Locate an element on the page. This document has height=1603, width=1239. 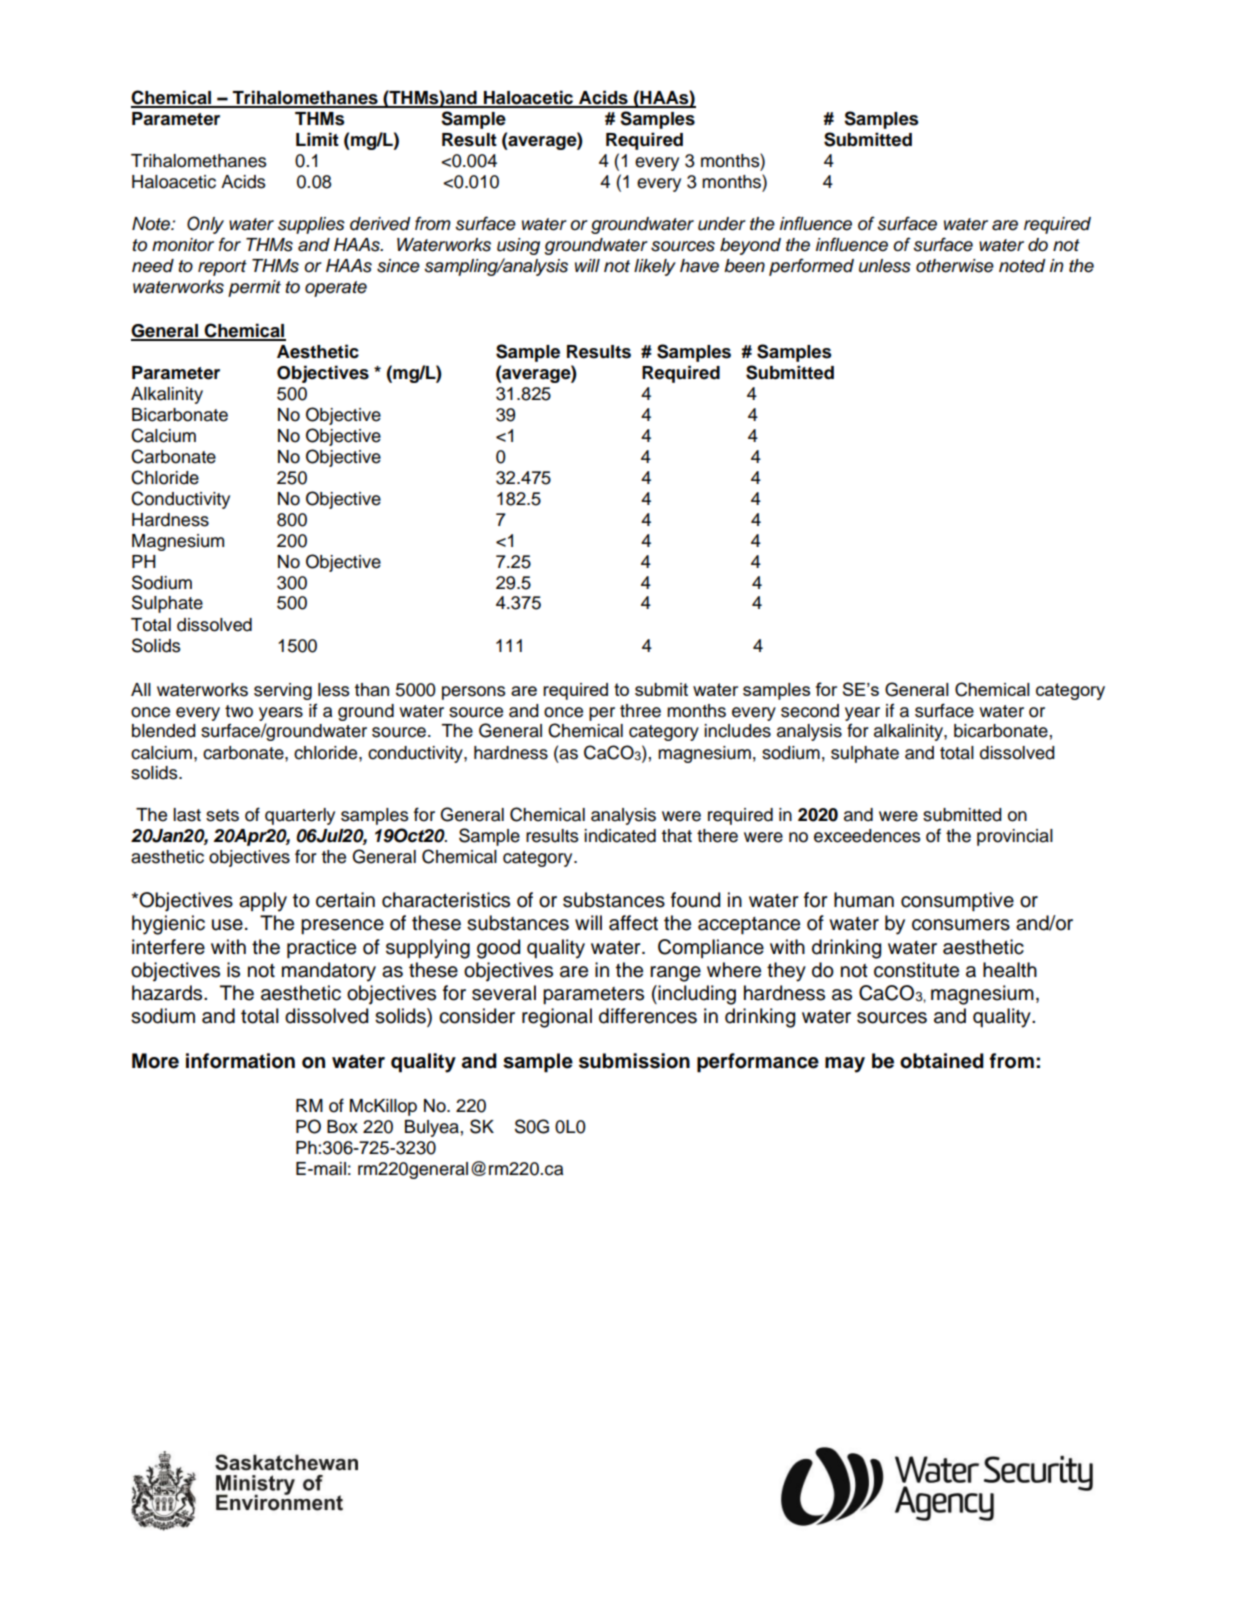
performed is located at coordinates (811, 267).
